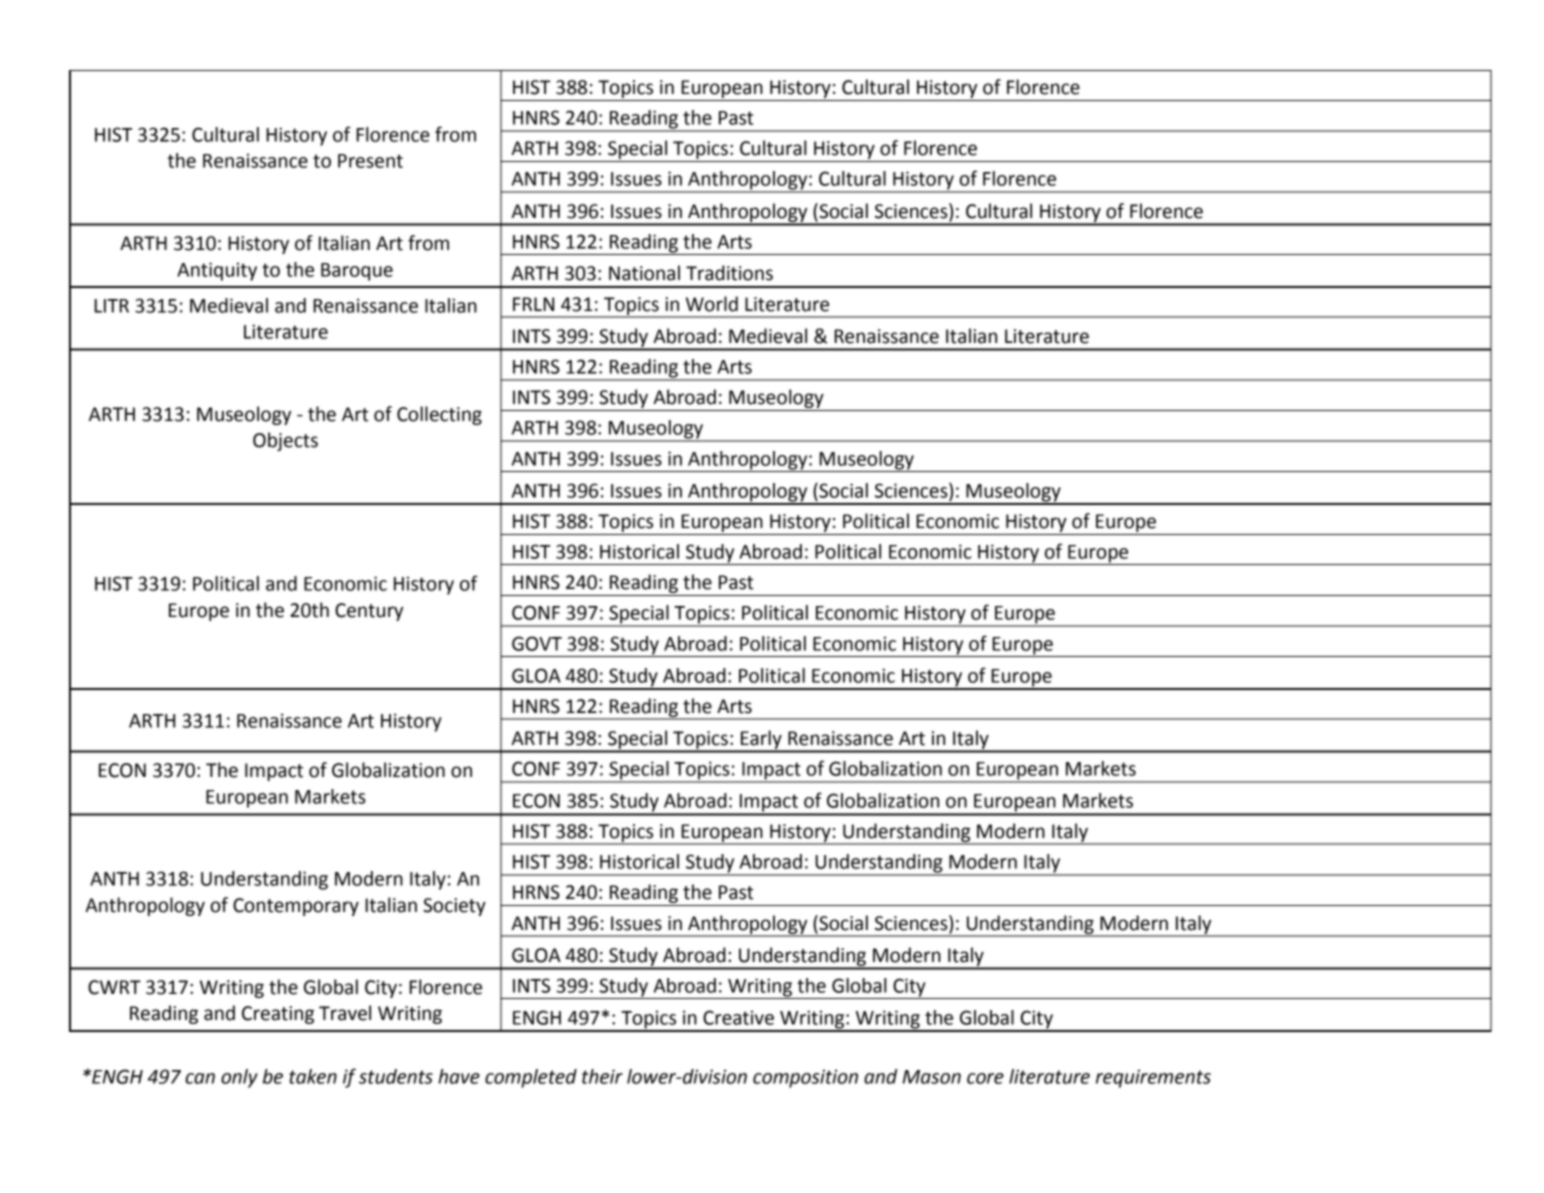 This screenshot has width=1544, height=1193. Describe the element at coordinates (296, 907) in the screenshot. I see `Contemporary` at that location.
